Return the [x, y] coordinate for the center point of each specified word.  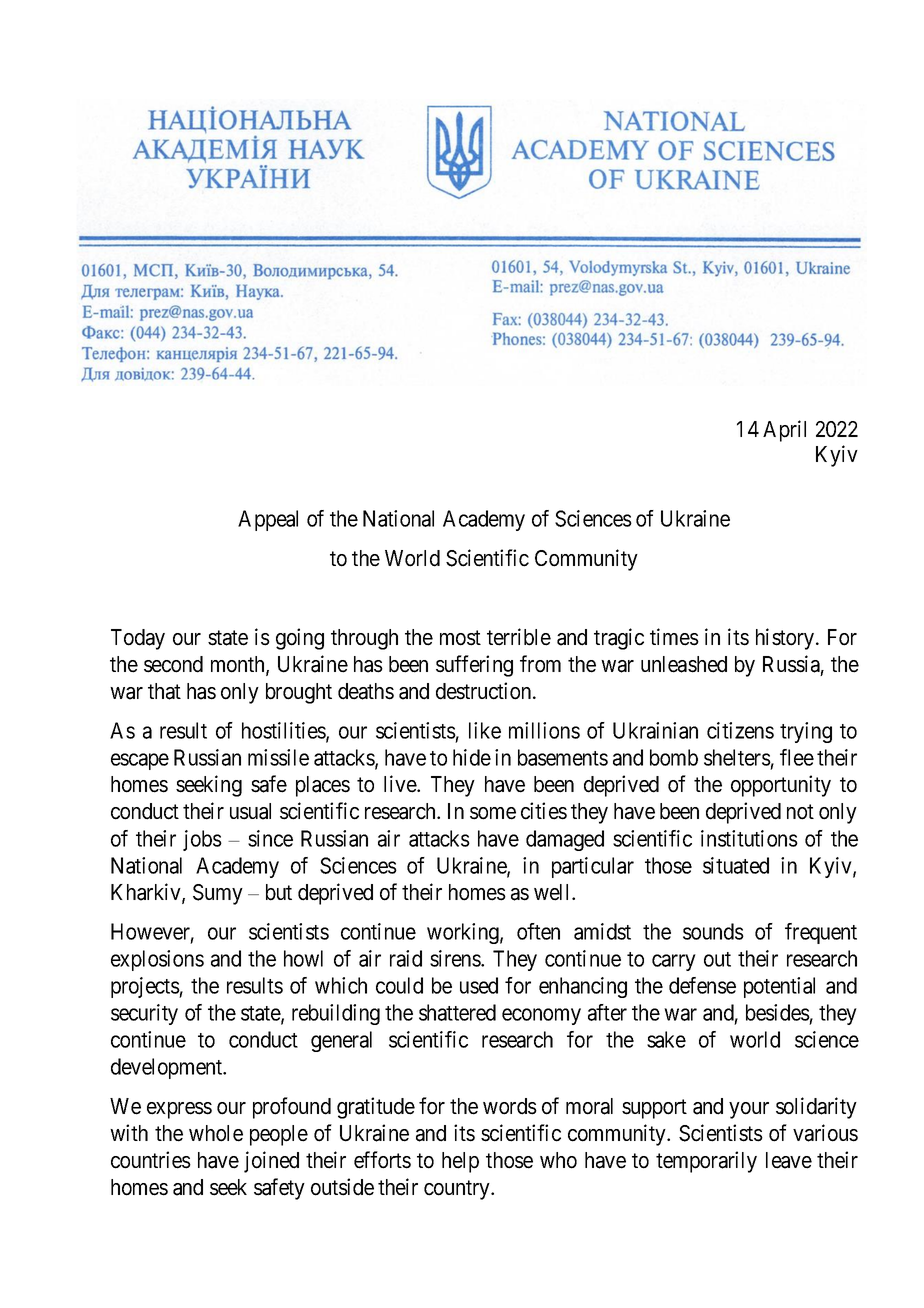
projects [145, 987]
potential [779, 987]
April [784, 431]
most [460, 638]
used [479, 985]
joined [271, 1162]
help [460, 1162]
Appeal [268, 520]
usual [250, 811]
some [493, 813]
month [239, 665]
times [674, 637]
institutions [749, 838]
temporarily [706, 1162]
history [786, 639]
